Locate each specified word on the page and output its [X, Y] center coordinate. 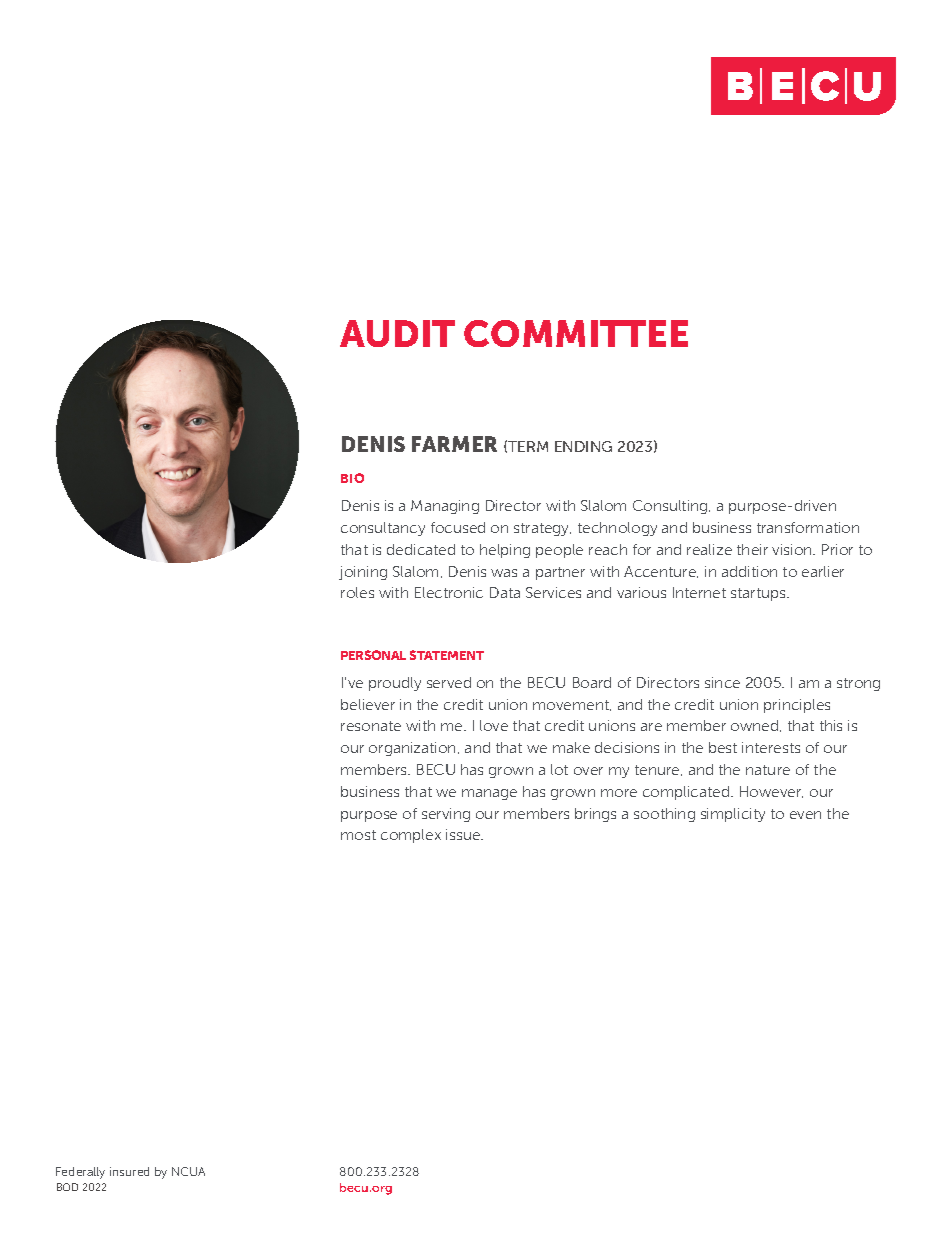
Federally [80, 1173]
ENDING [583, 446]
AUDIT [397, 333]
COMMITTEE [576, 333]
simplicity [733, 815]
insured [129, 1171]
